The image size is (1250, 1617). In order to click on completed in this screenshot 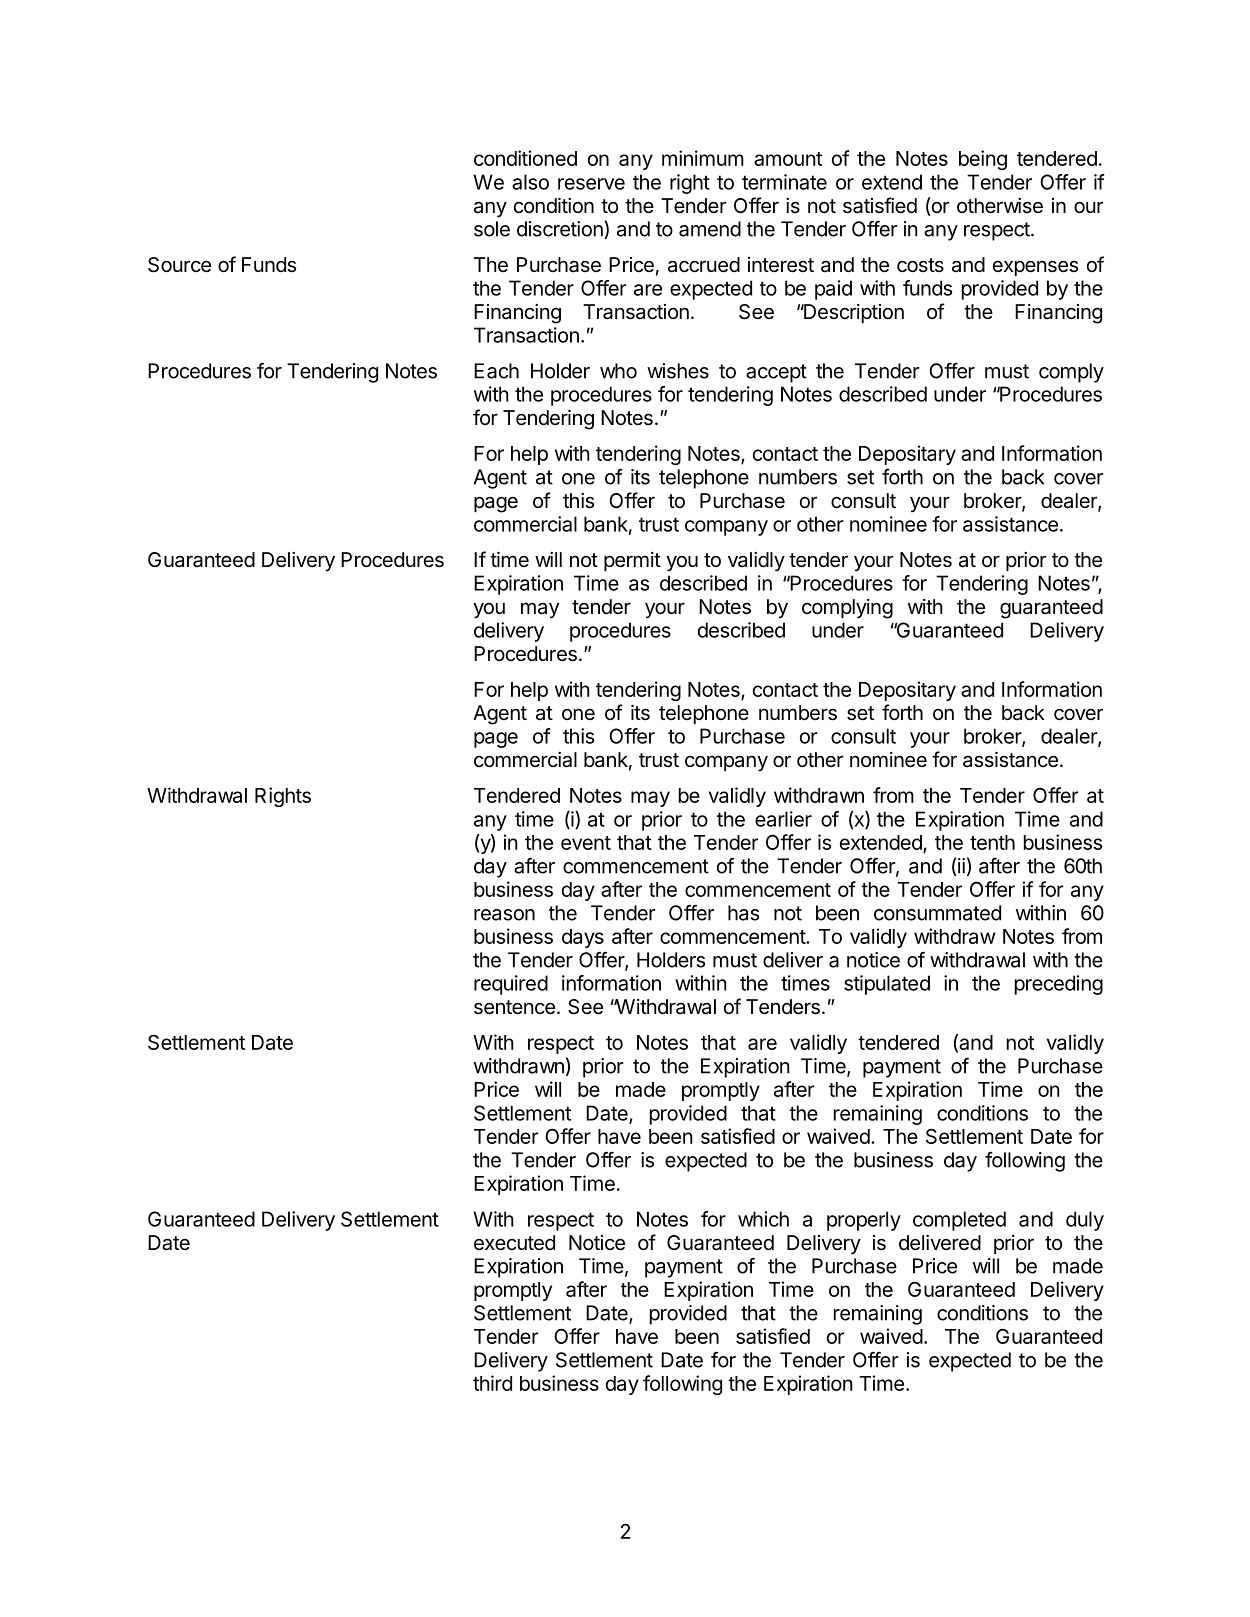, I will do `click(959, 1221)`.
